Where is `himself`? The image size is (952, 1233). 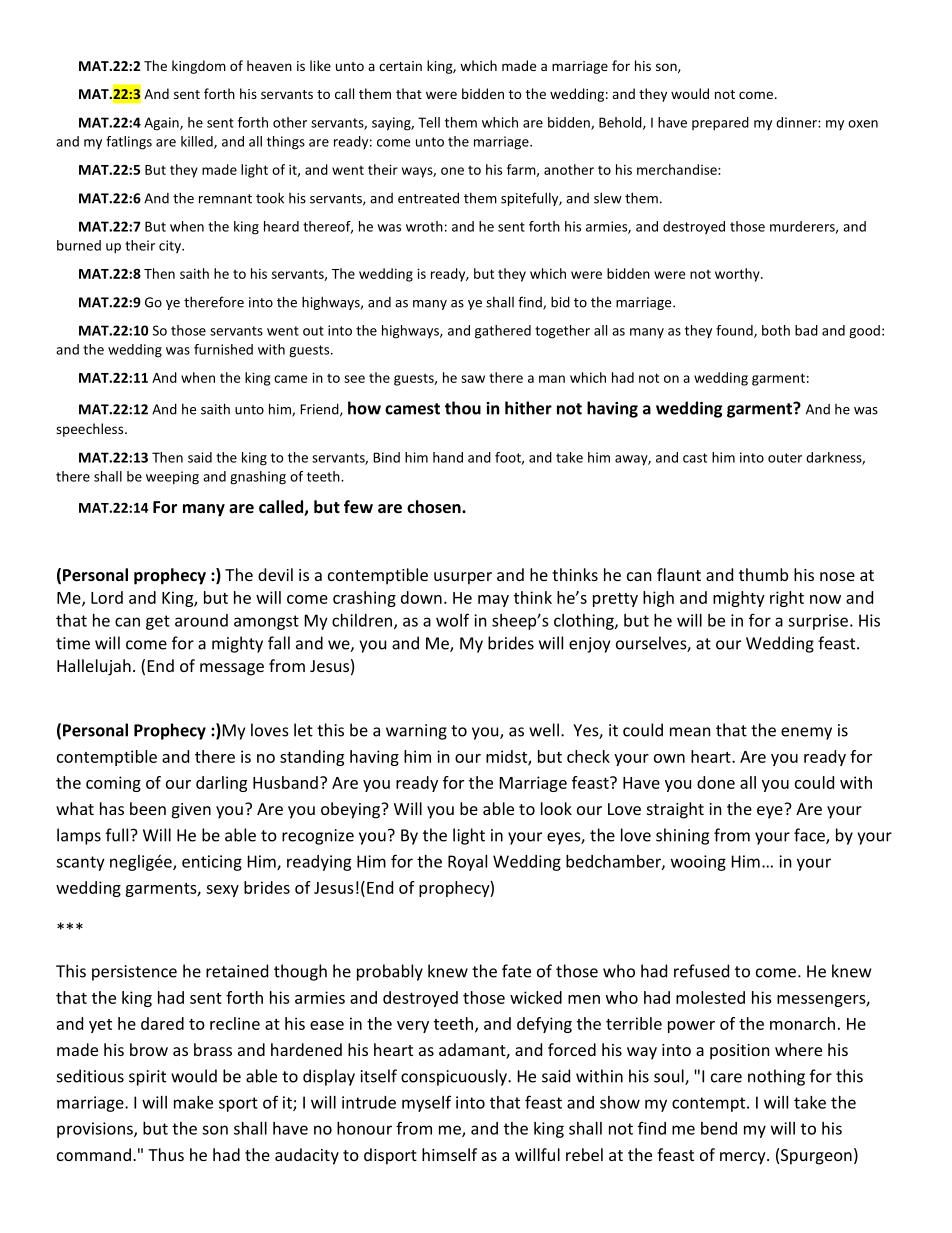
himself is located at coordinates (449, 1154).
